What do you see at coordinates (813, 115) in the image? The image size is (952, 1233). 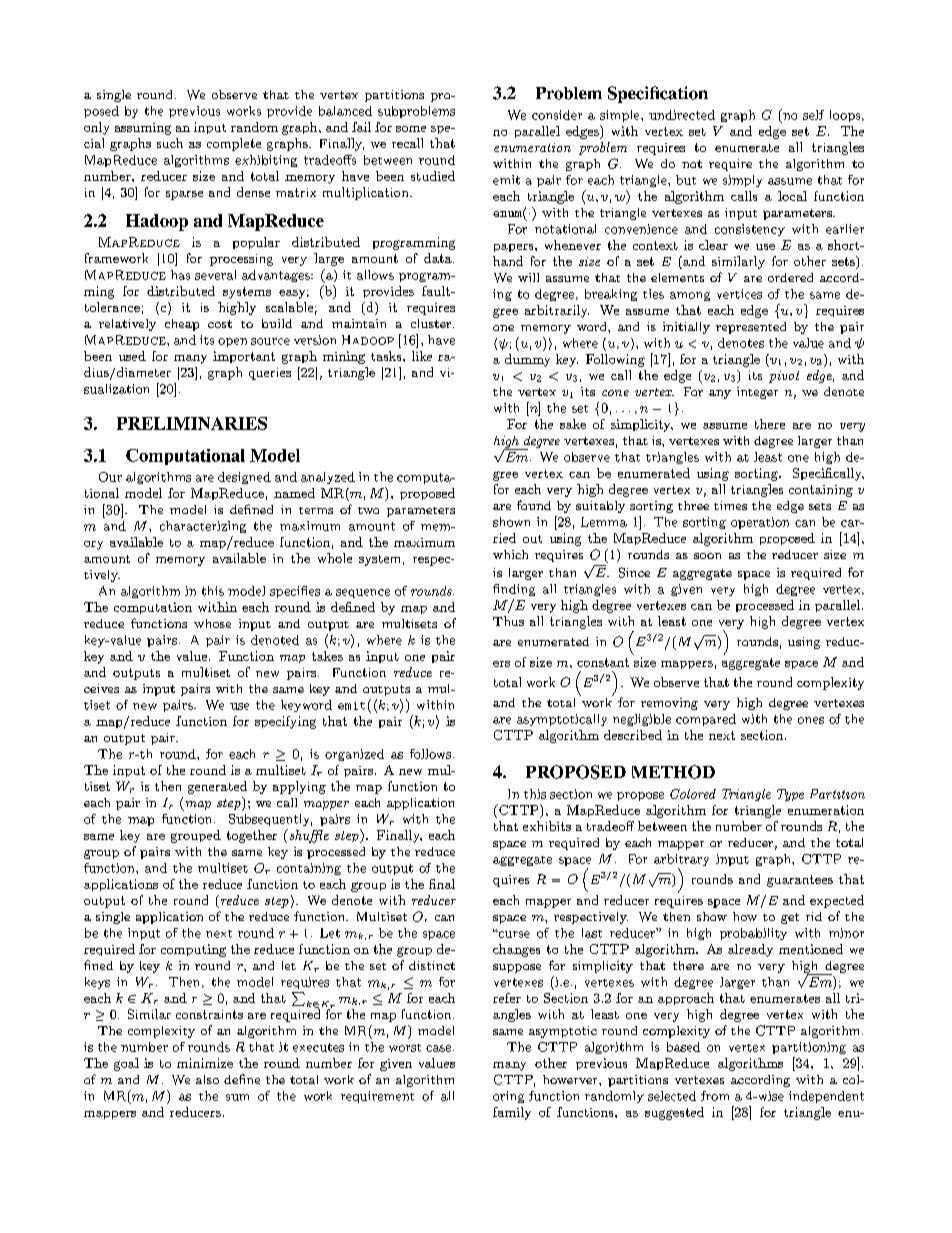 I see `self` at bounding box center [813, 115].
